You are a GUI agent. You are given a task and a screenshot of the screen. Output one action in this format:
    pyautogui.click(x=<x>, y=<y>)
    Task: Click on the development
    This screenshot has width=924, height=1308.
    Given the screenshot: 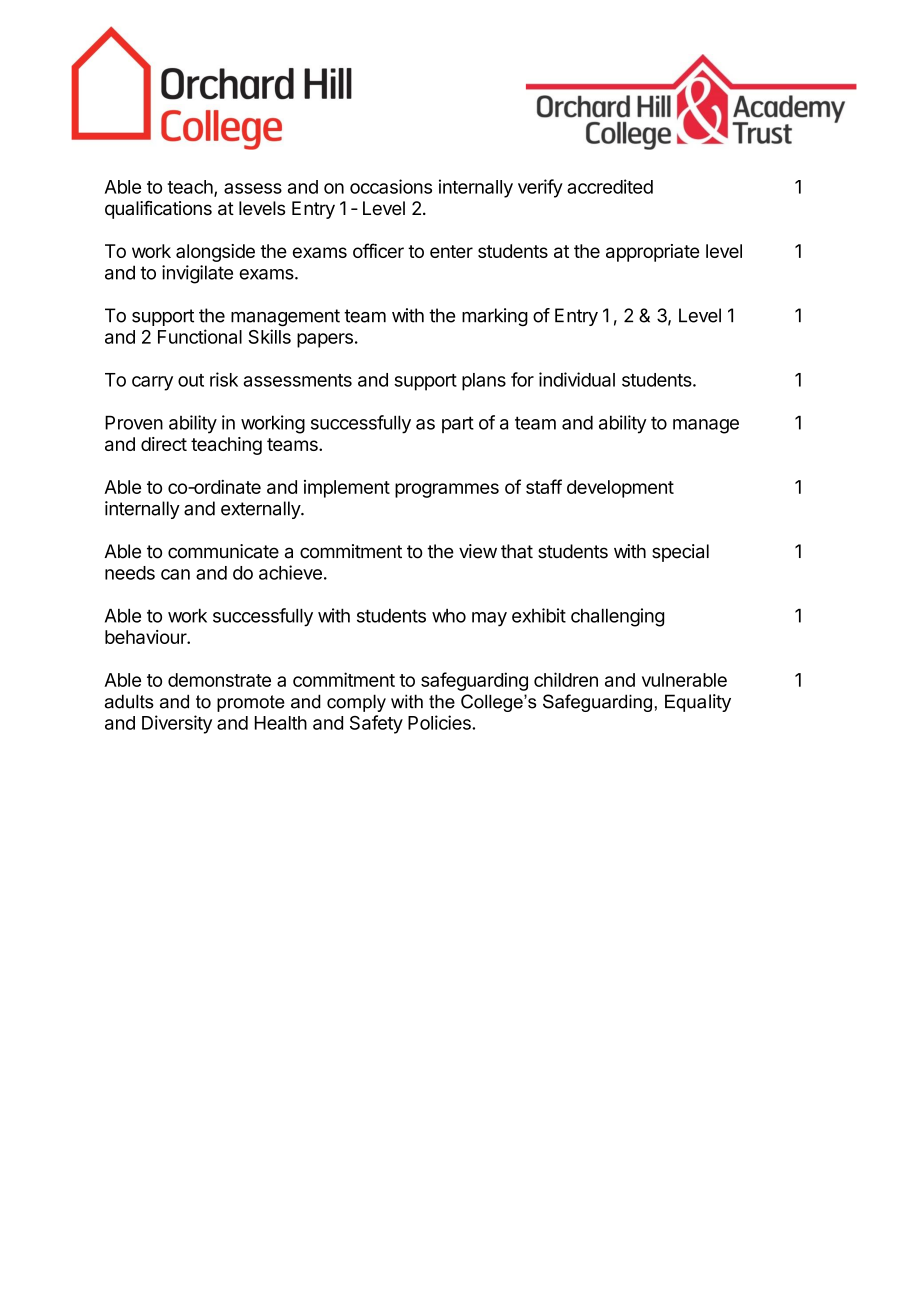 What is the action you would take?
    pyautogui.click(x=620, y=489)
